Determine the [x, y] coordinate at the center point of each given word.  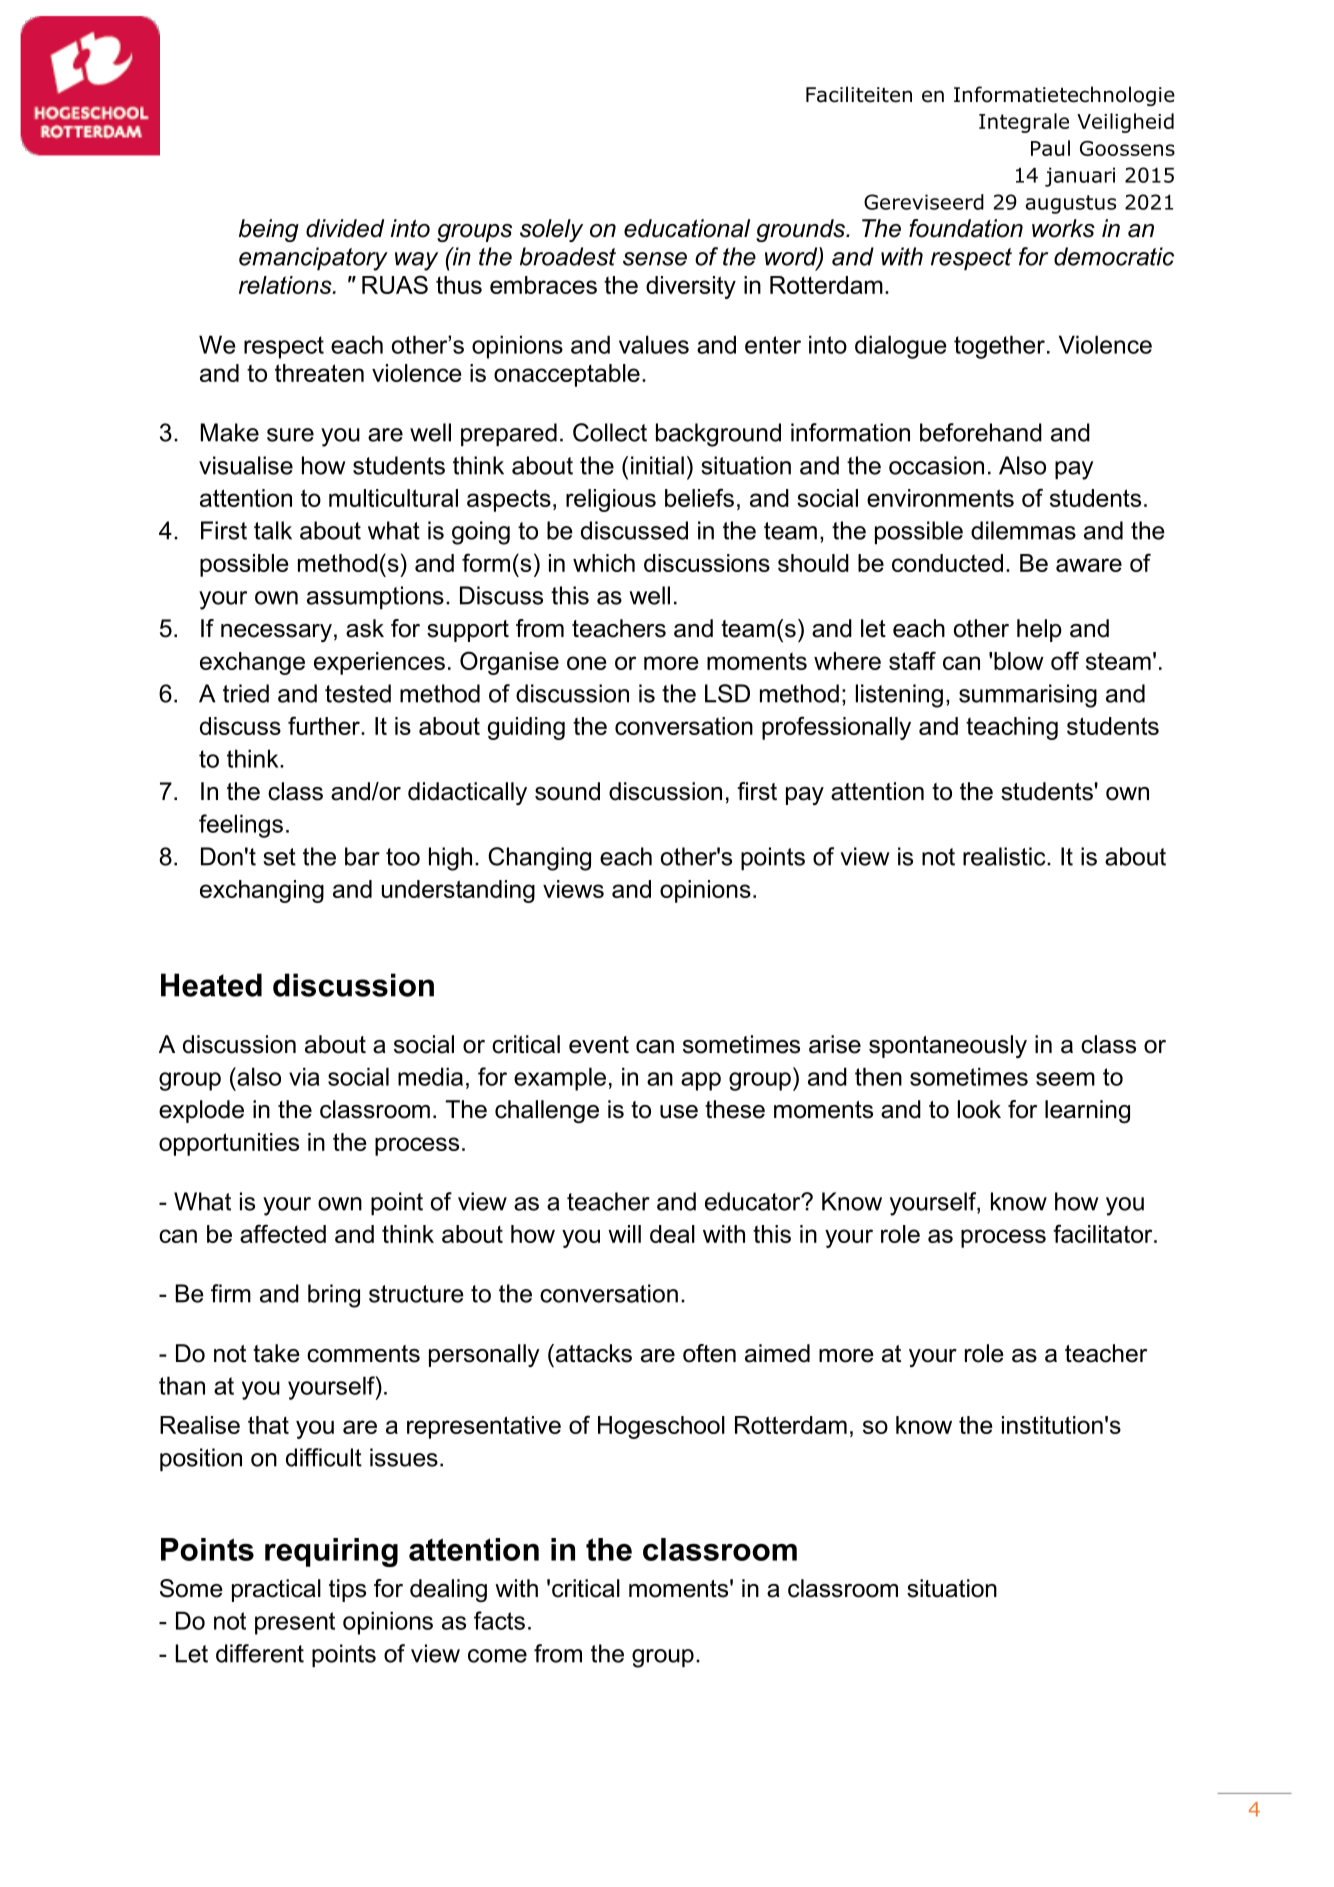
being [269, 230]
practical [276, 1590]
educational [687, 228]
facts [499, 1620]
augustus [1070, 204]
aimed [777, 1353]
